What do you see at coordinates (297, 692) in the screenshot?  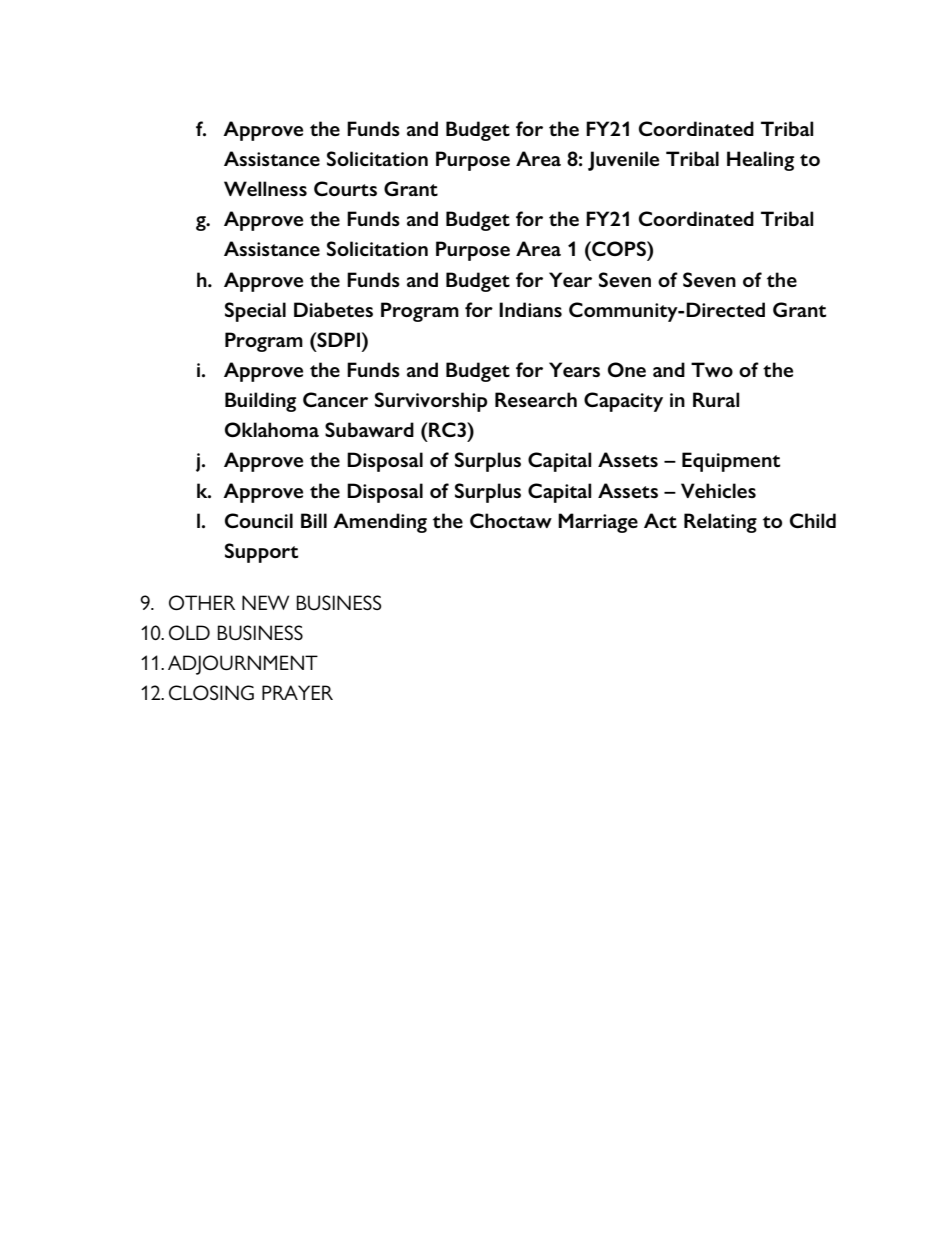 I see `PRAYER` at bounding box center [297, 692].
